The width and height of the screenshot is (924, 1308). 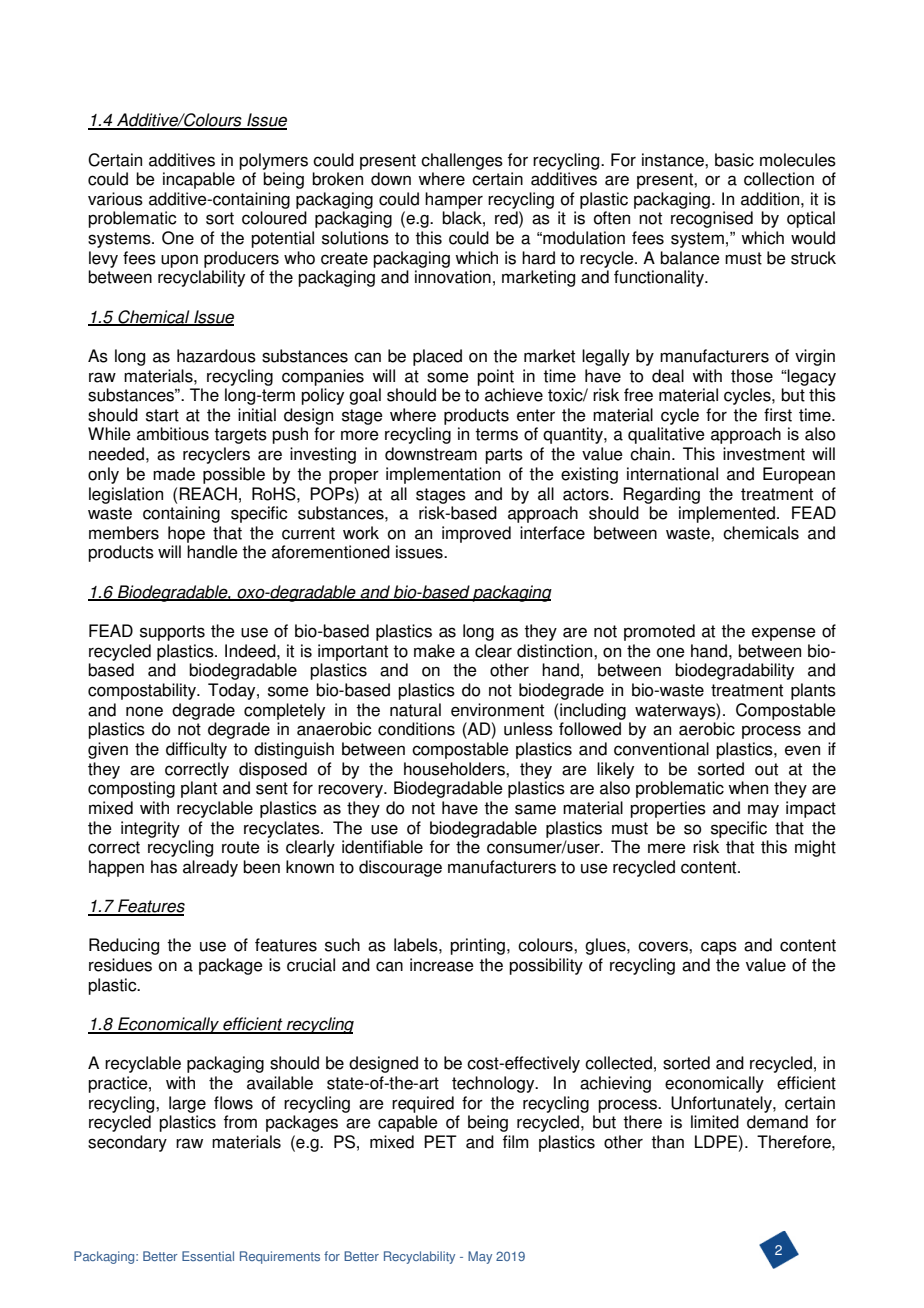 What do you see at coordinates (400, 868) in the screenshot?
I see `discourage` at bounding box center [400, 868].
